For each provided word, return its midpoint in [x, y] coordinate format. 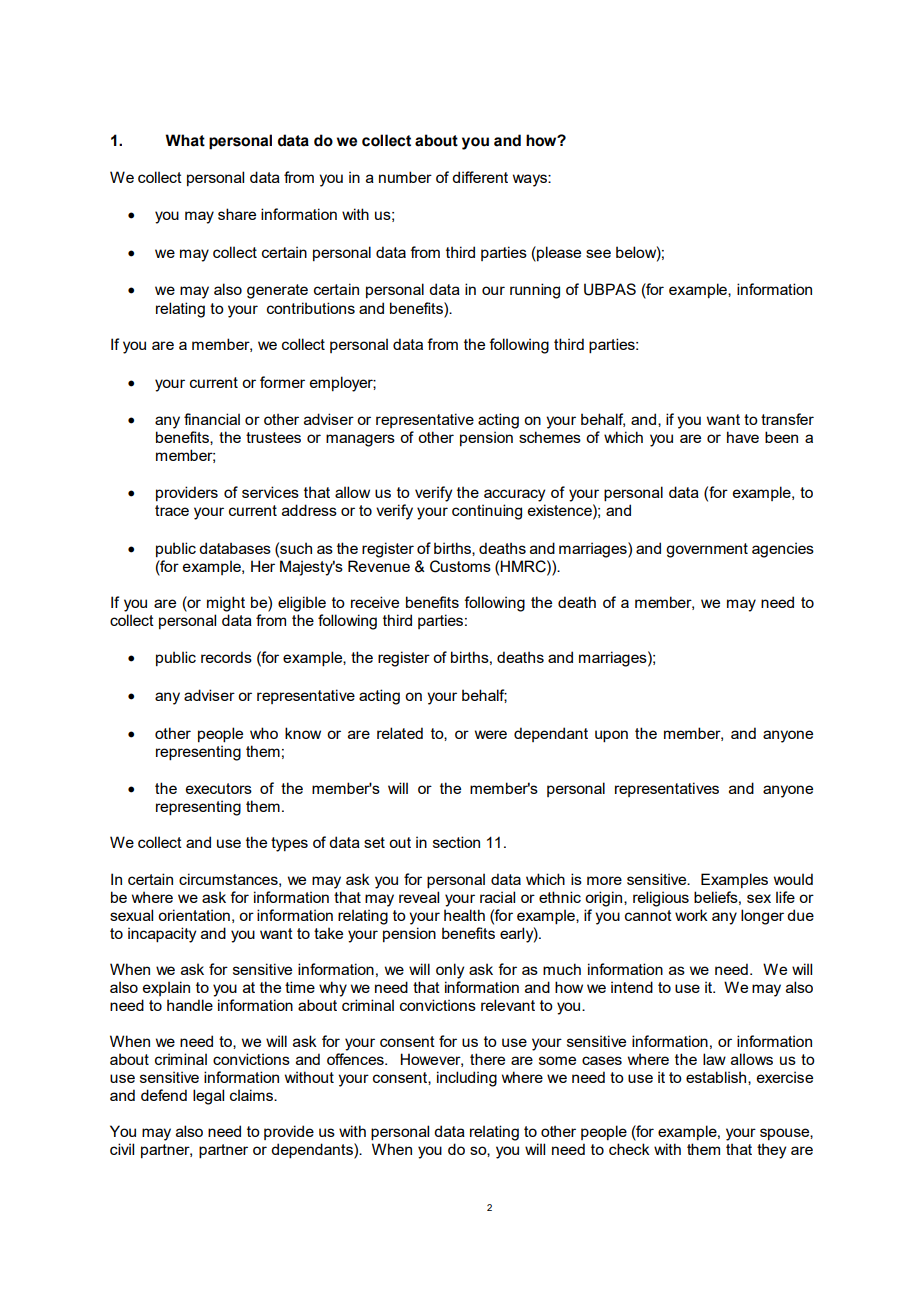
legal [208, 1097]
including [467, 1079]
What [185, 140]
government [707, 550]
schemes [550, 437]
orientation [194, 915]
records [226, 657]
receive [375, 602]
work [691, 915]
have [743, 437]
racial [497, 897]
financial [212, 419]
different [480, 177]
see [598, 253]
